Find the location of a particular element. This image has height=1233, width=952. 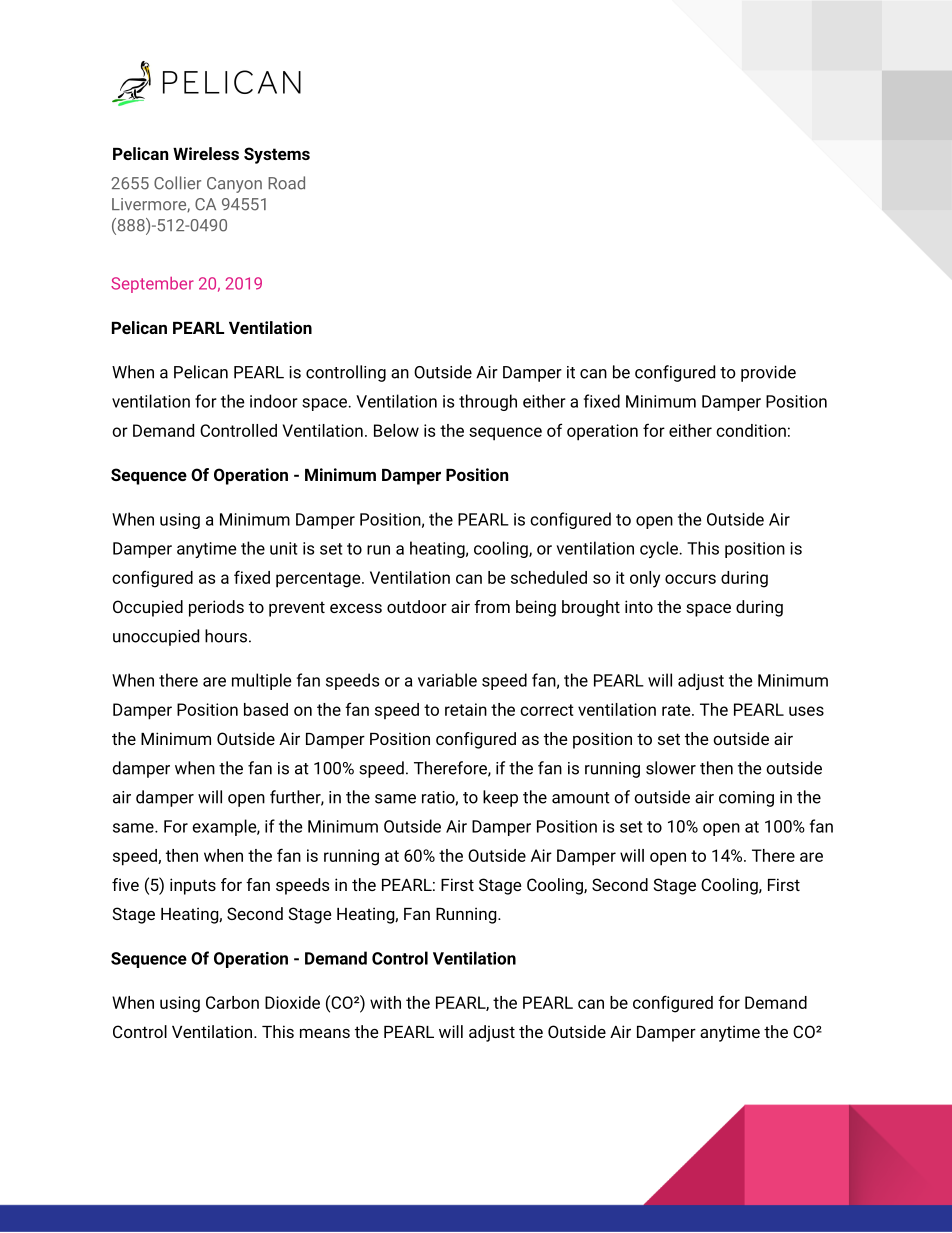

Carbon is located at coordinates (232, 1002).
